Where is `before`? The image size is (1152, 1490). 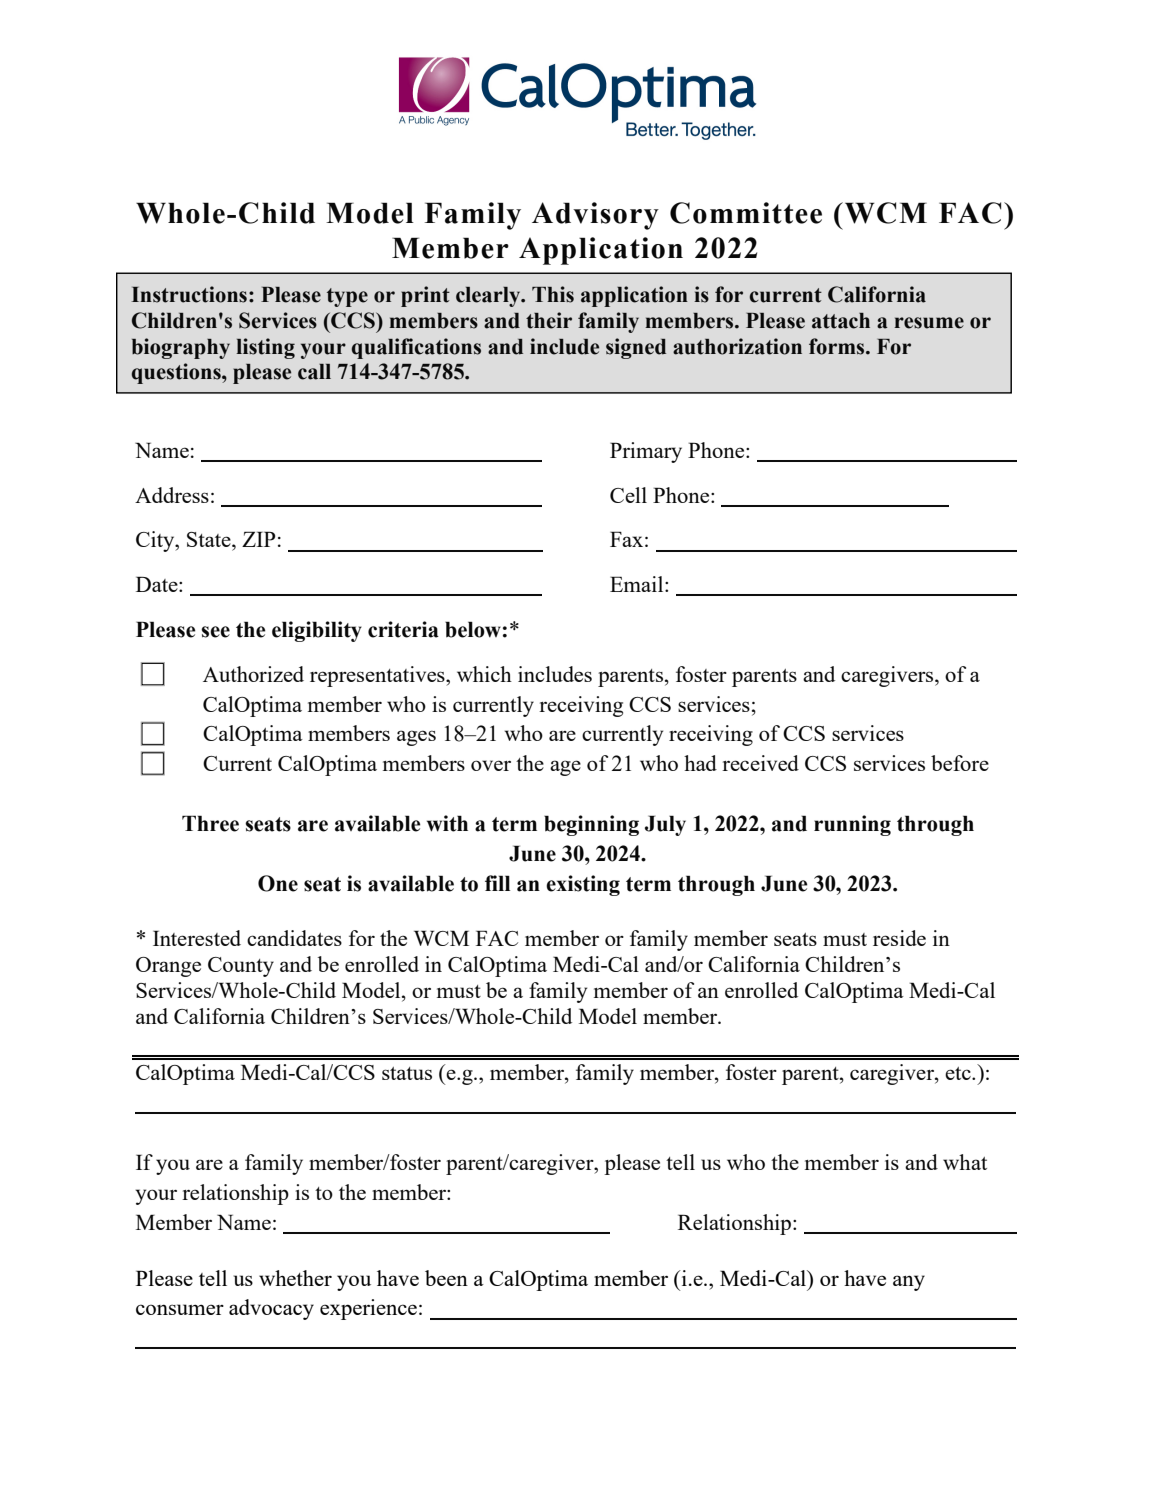
before is located at coordinates (960, 763).
